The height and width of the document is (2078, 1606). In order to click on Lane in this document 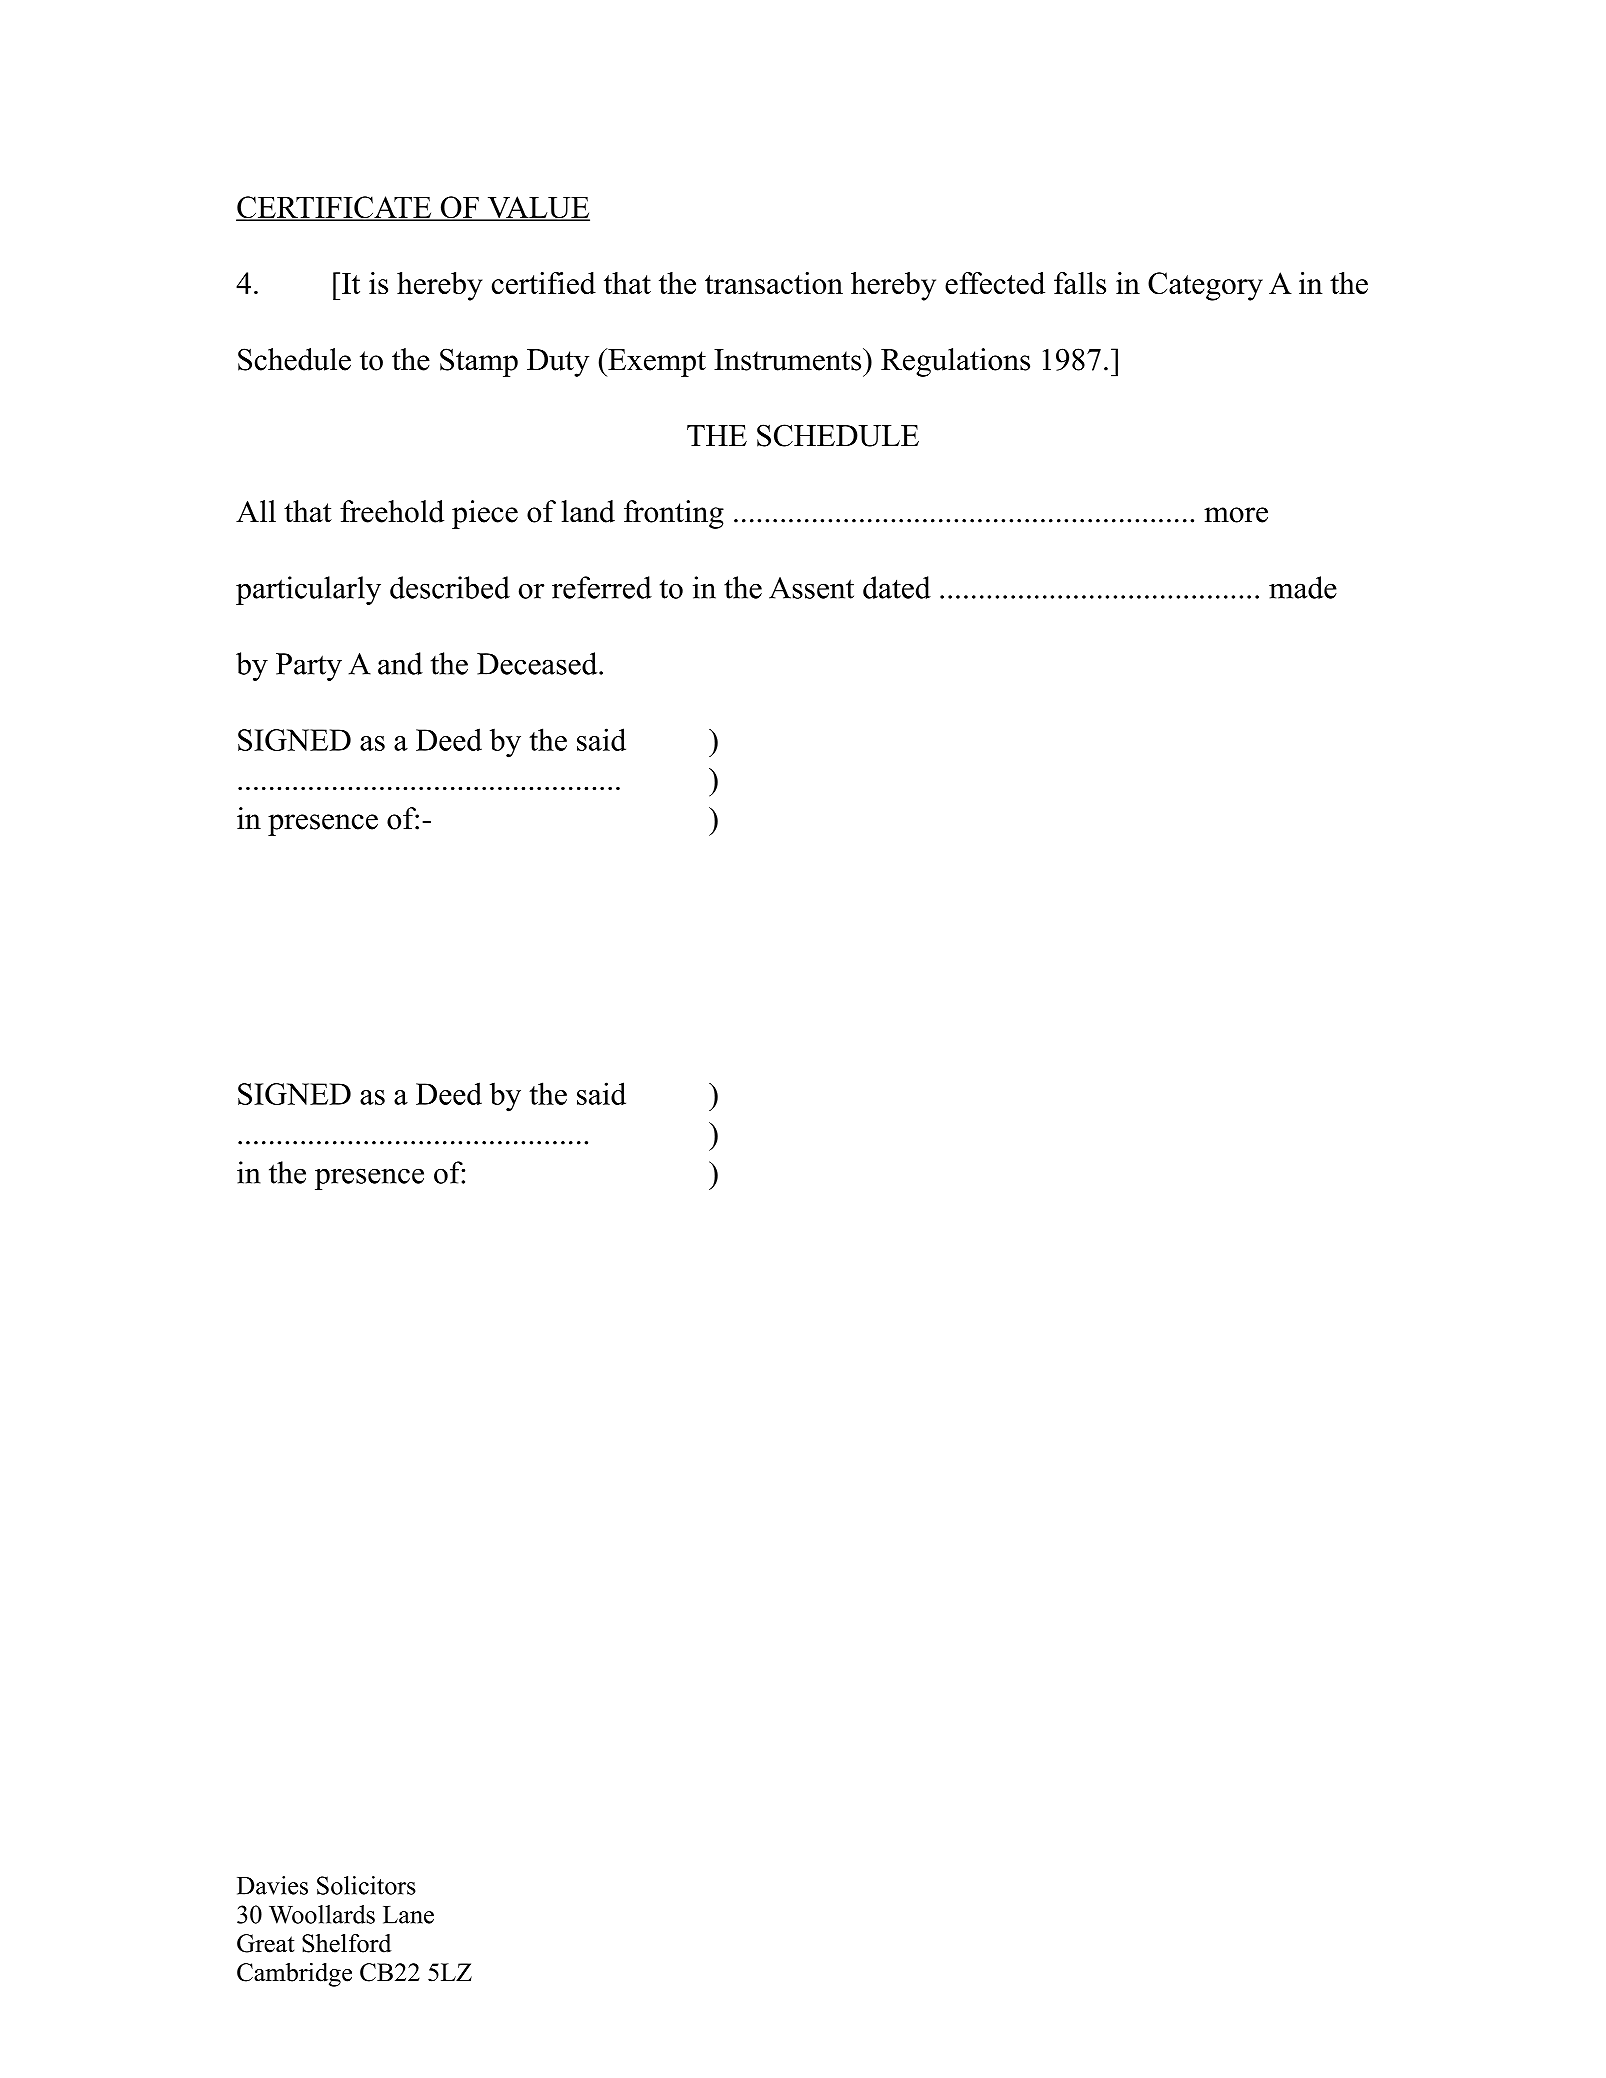, I will do `click(408, 1915)`.
